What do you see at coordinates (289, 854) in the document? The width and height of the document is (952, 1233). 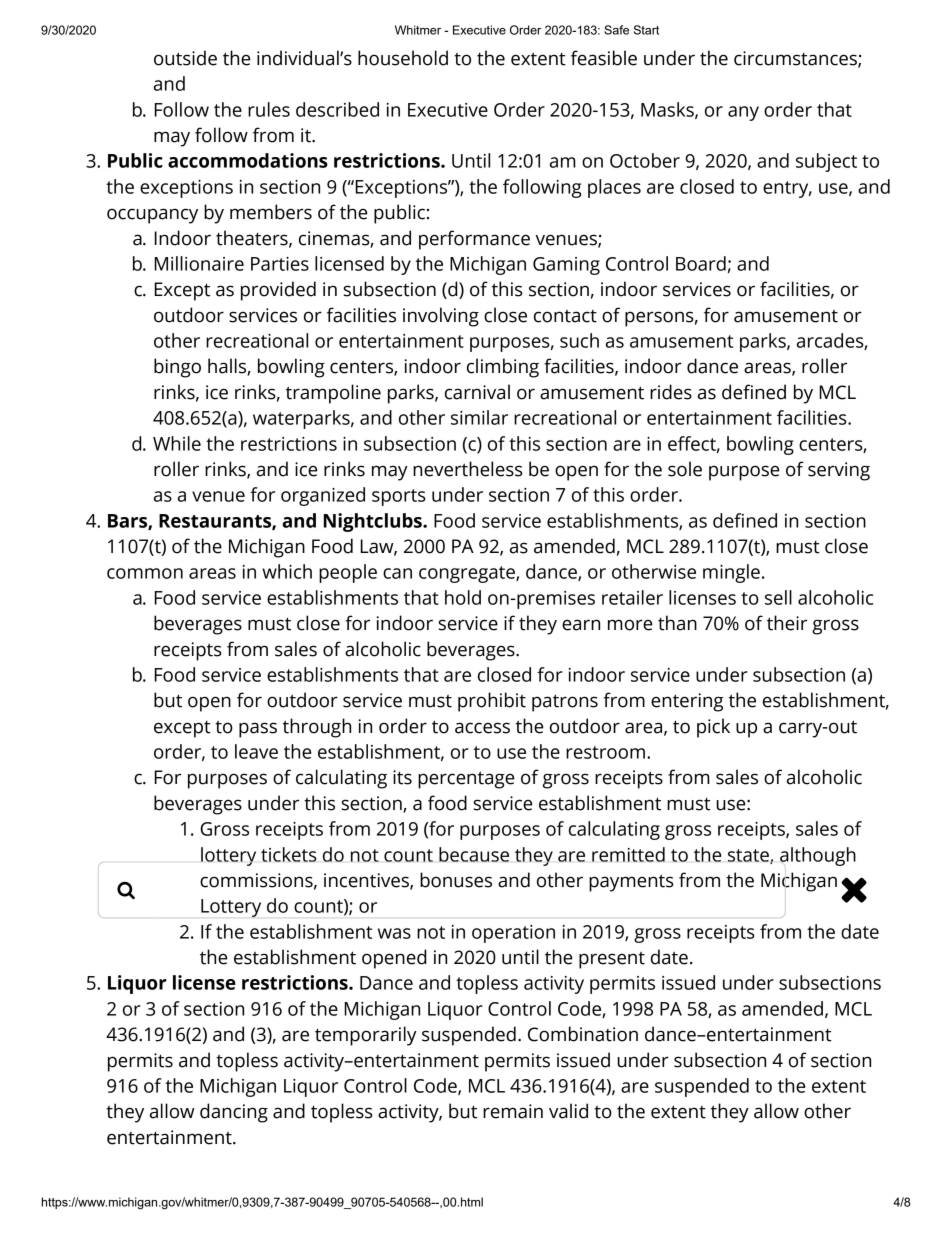 I see `tickets` at bounding box center [289, 854].
